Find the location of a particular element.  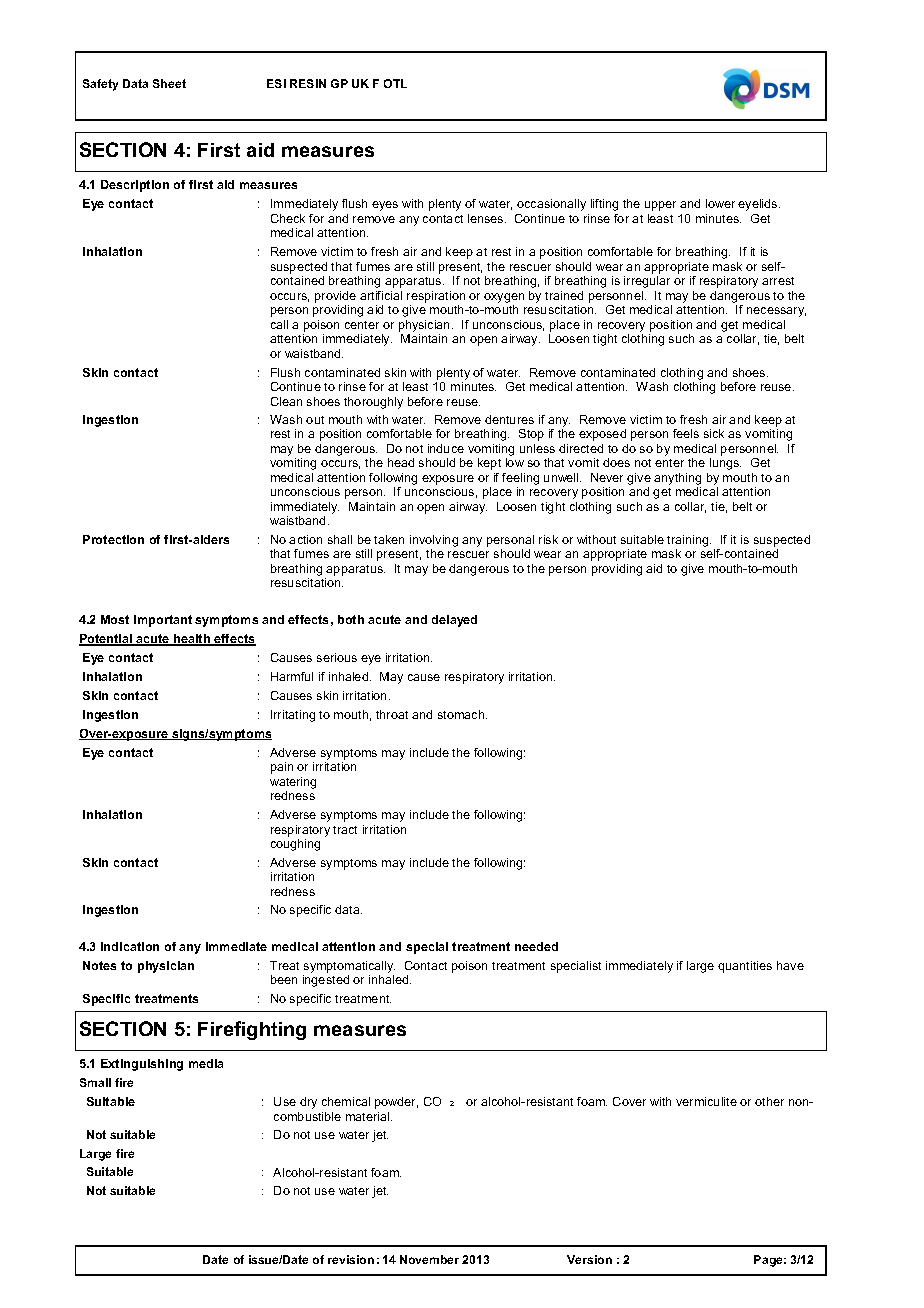

Sheet is located at coordinates (169, 83).
